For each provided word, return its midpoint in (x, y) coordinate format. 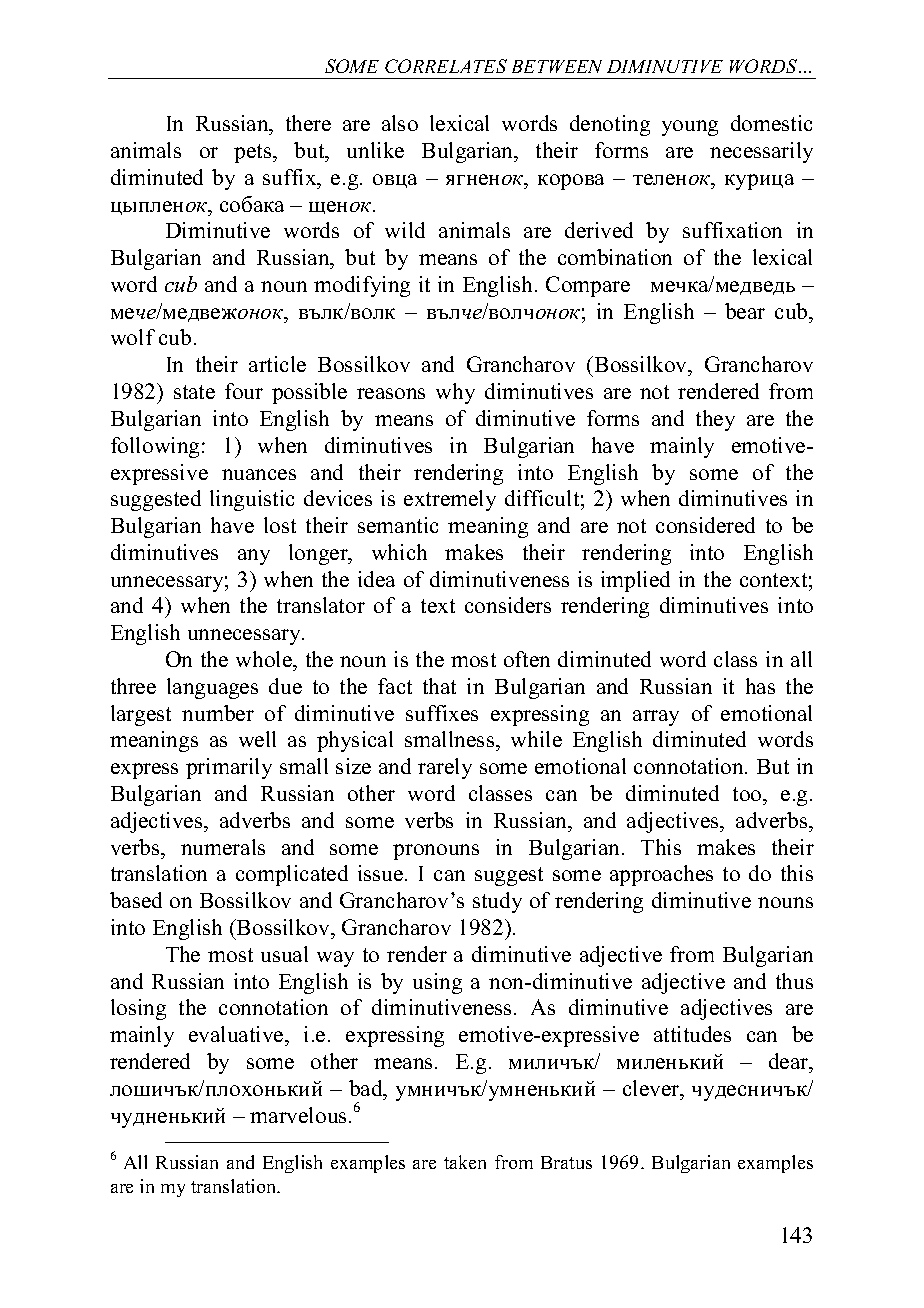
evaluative (237, 1034)
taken (465, 1162)
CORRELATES (446, 66)
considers (508, 605)
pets (254, 153)
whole (265, 659)
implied (635, 581)
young (690, 128)
